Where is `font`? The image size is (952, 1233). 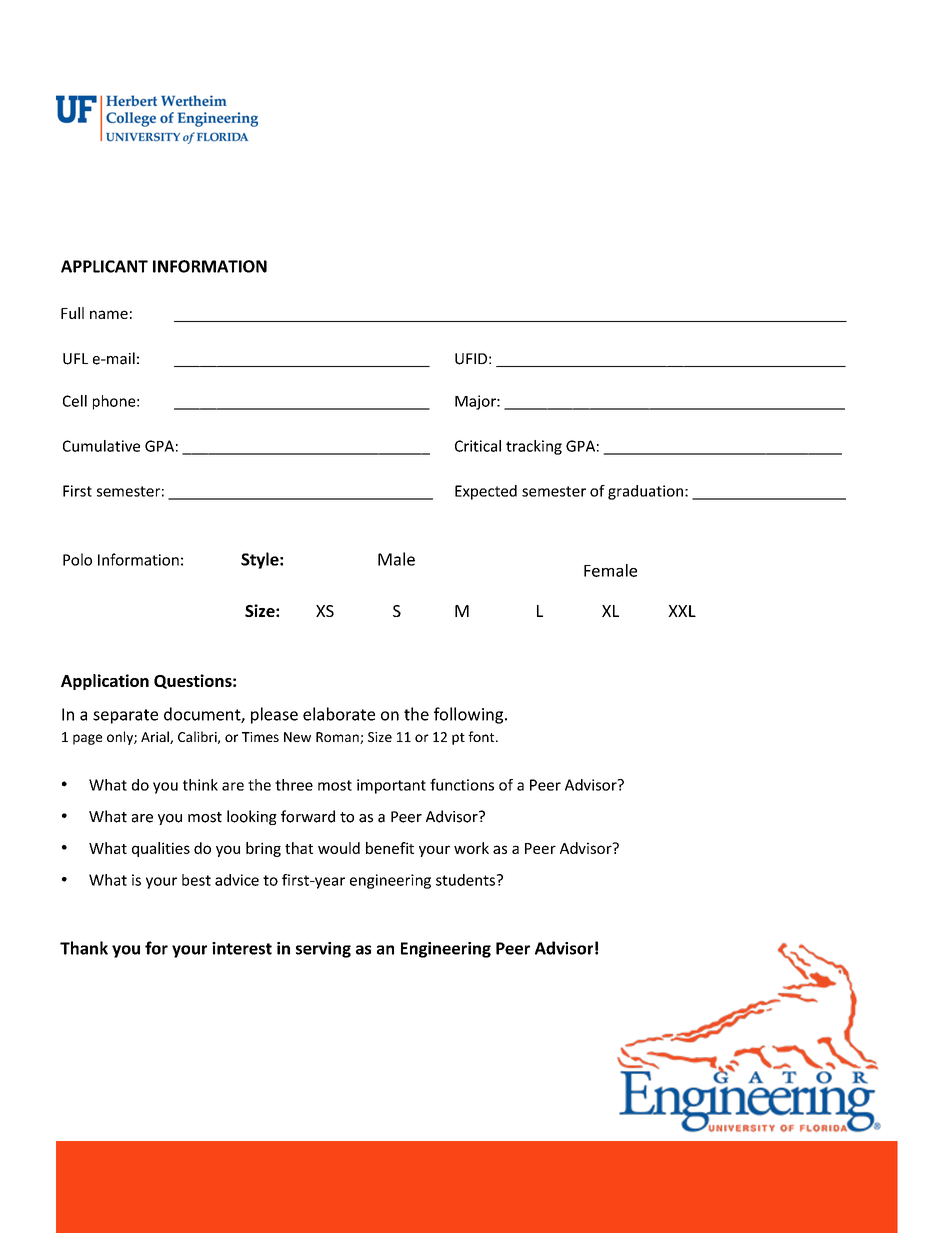 font is located at coordinates (482, 736).
